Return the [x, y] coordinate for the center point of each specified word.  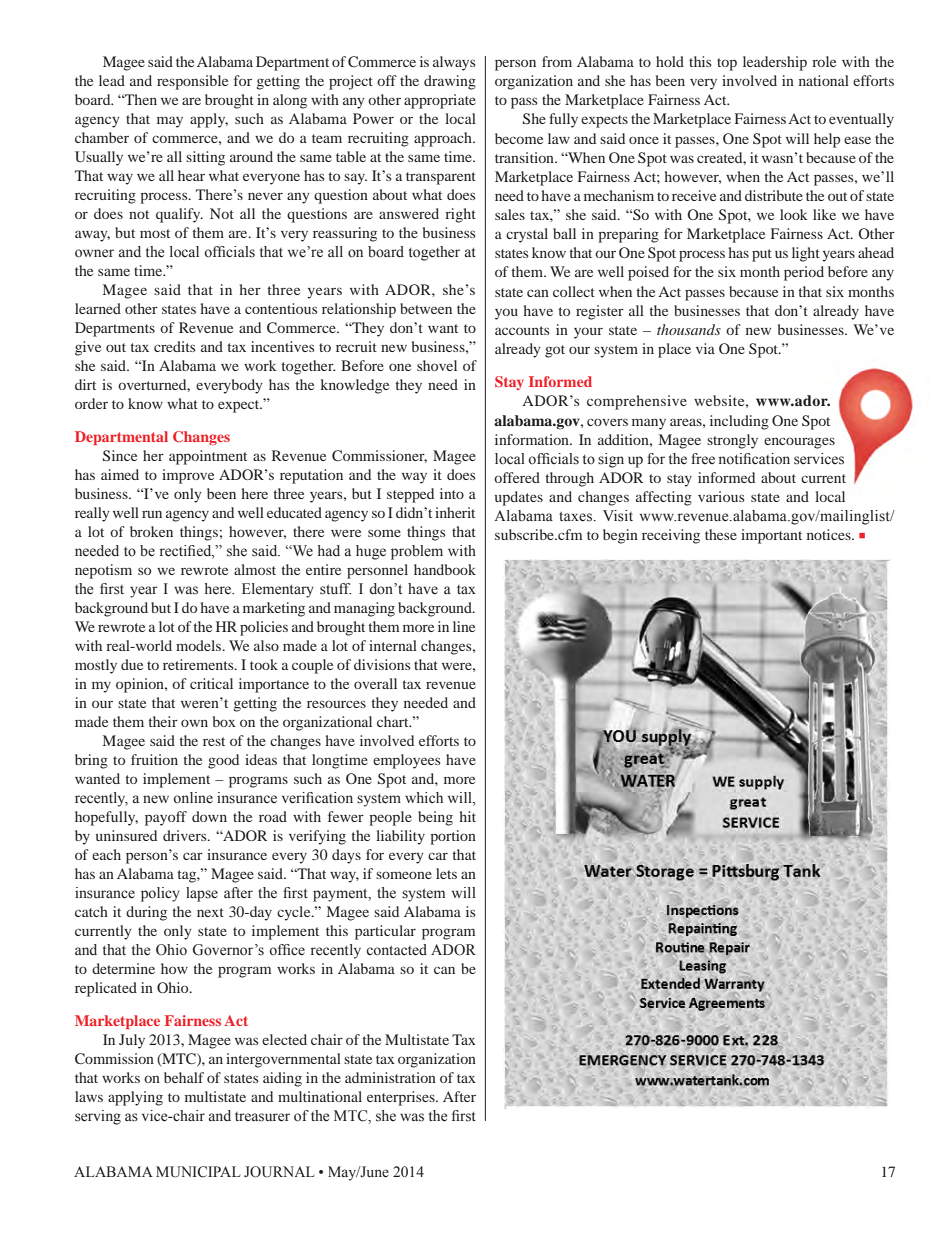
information [533, 439]
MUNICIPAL [198, 1172]
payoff [166, 818]
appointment [208, 457]
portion [453, 837]
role [824, 61]
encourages [799, 443]
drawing [450, 82]
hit [468, 816]
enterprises [402, 1098]
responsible [192, 82]
